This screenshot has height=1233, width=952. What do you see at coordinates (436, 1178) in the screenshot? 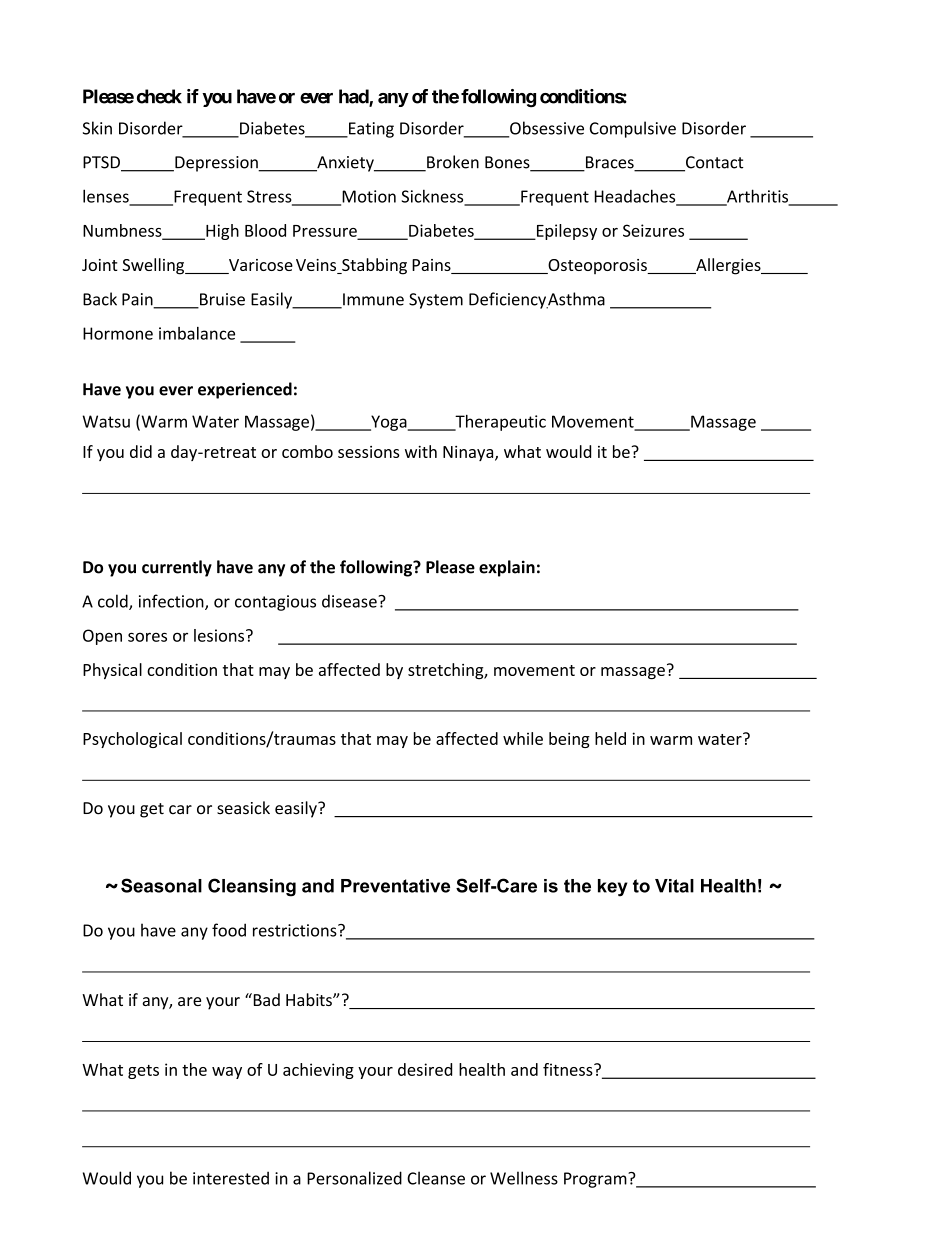
I see `Cleanse` at bounding box center [436, 1178].
